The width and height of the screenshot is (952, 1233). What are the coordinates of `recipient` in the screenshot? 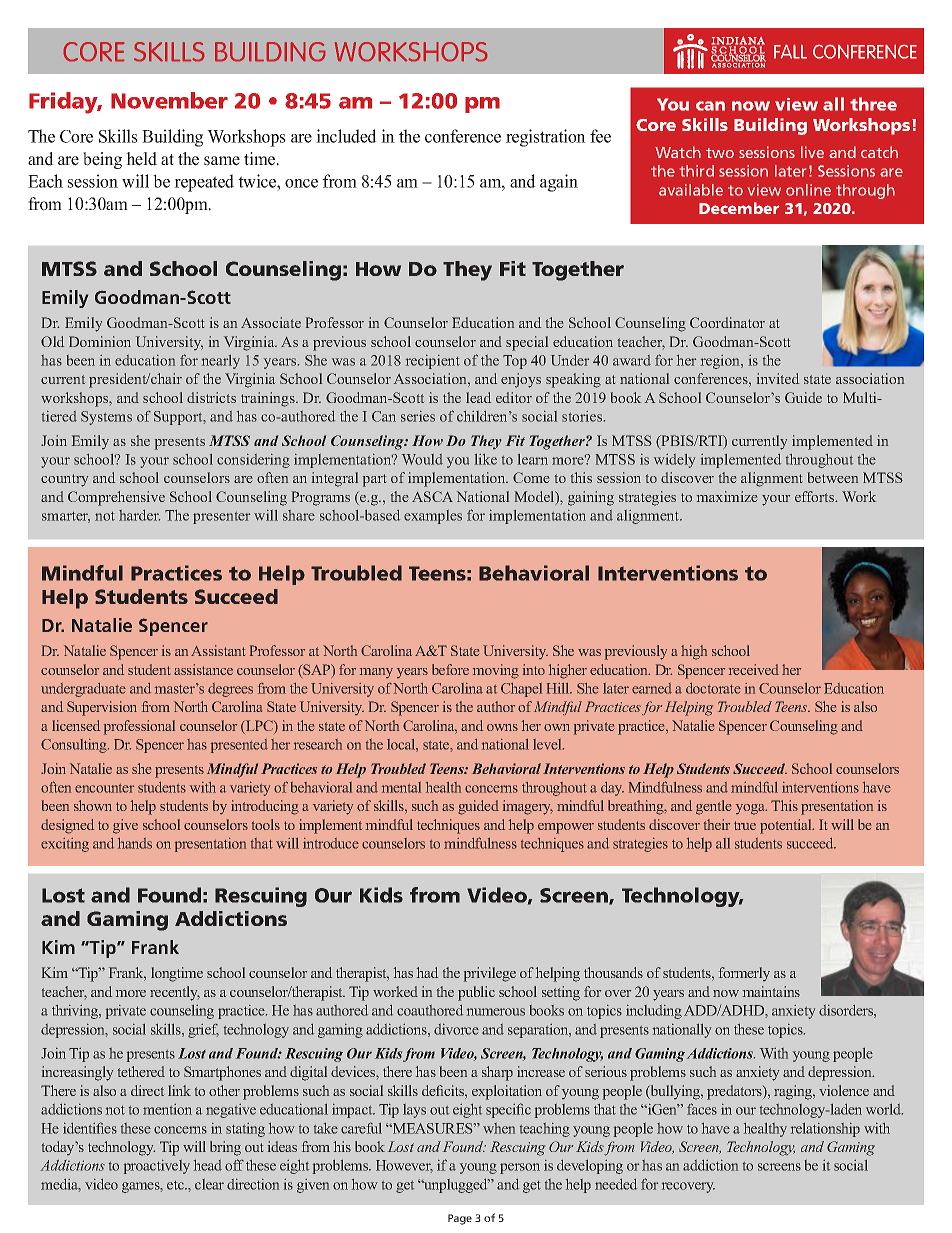 It's located at (433, 362).
